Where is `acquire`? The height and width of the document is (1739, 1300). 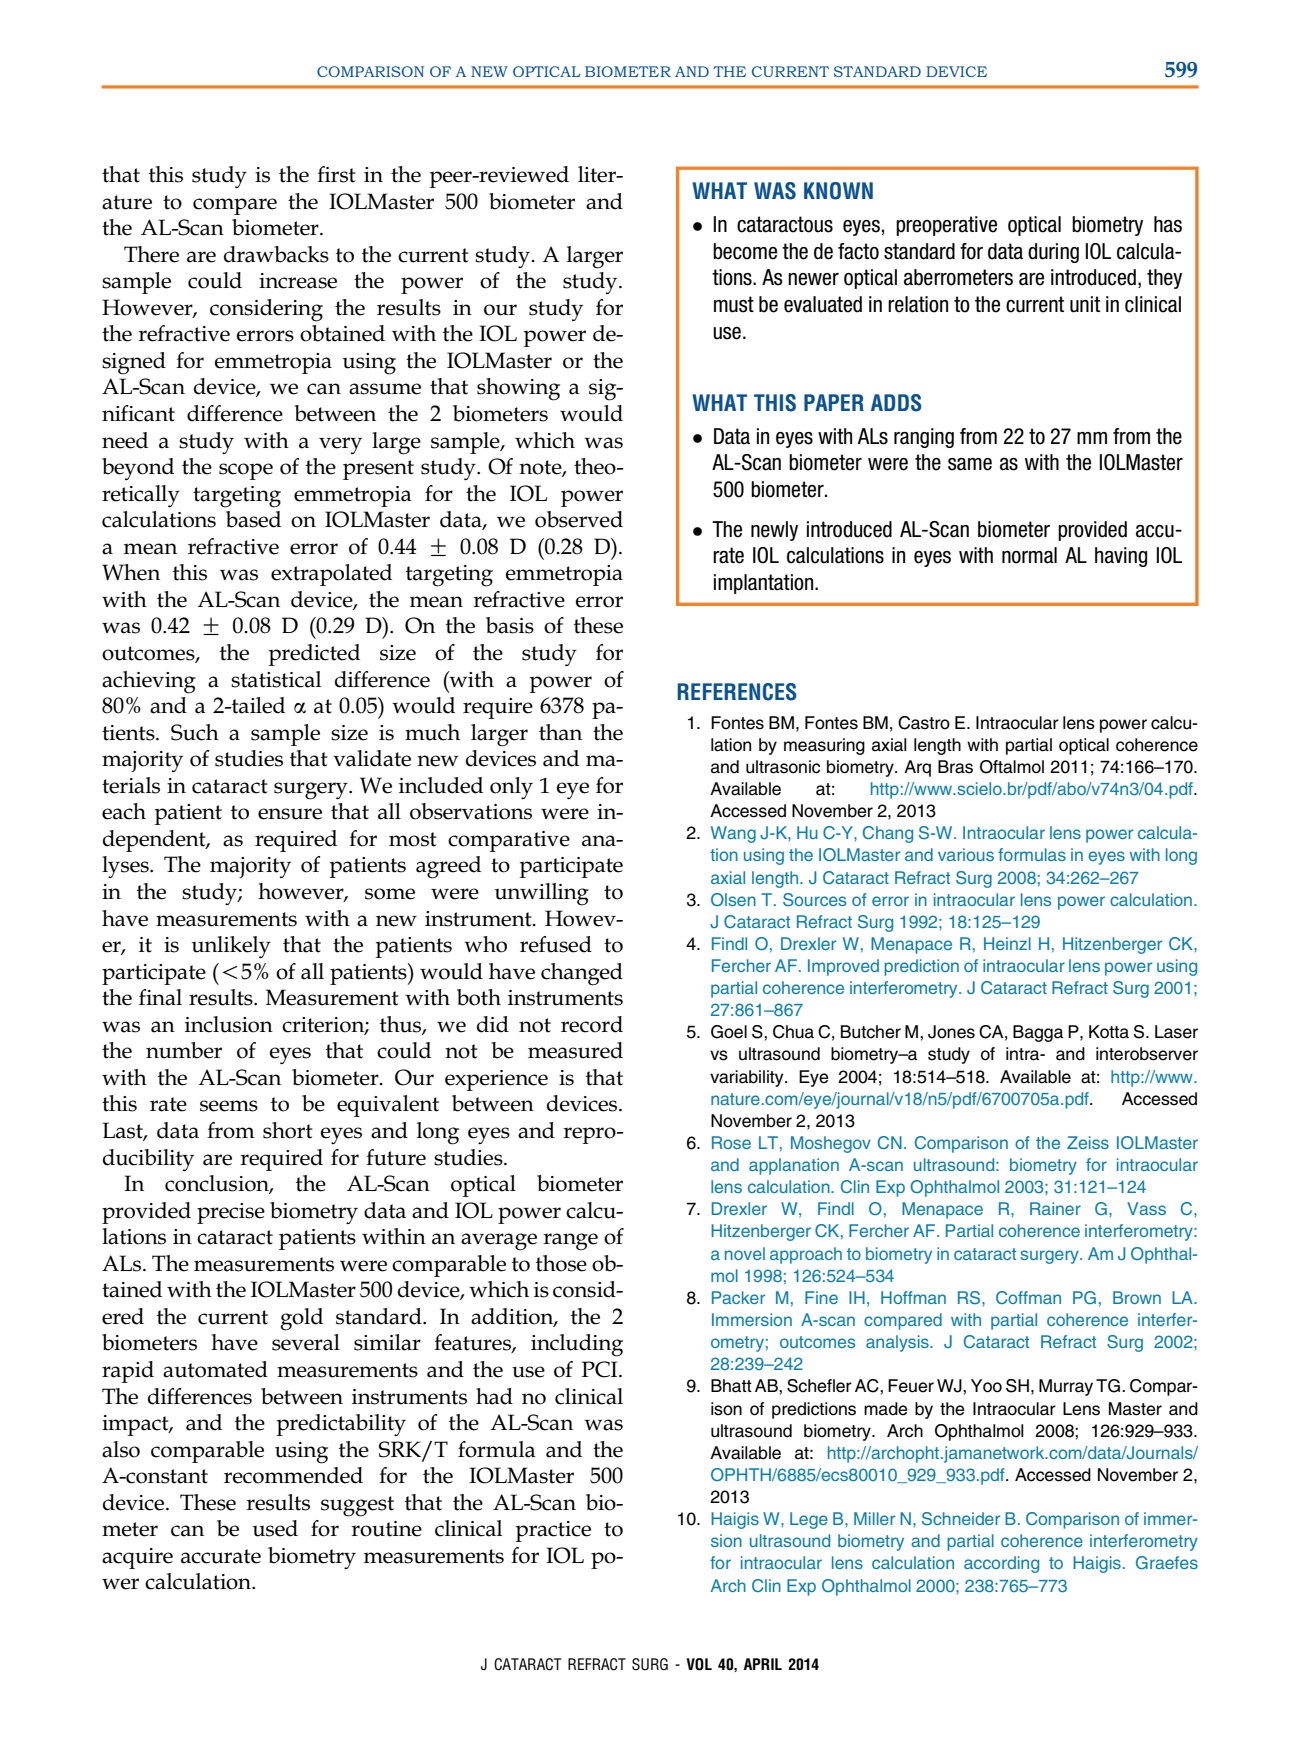
acquire is located at coordinates (137, 1558).
